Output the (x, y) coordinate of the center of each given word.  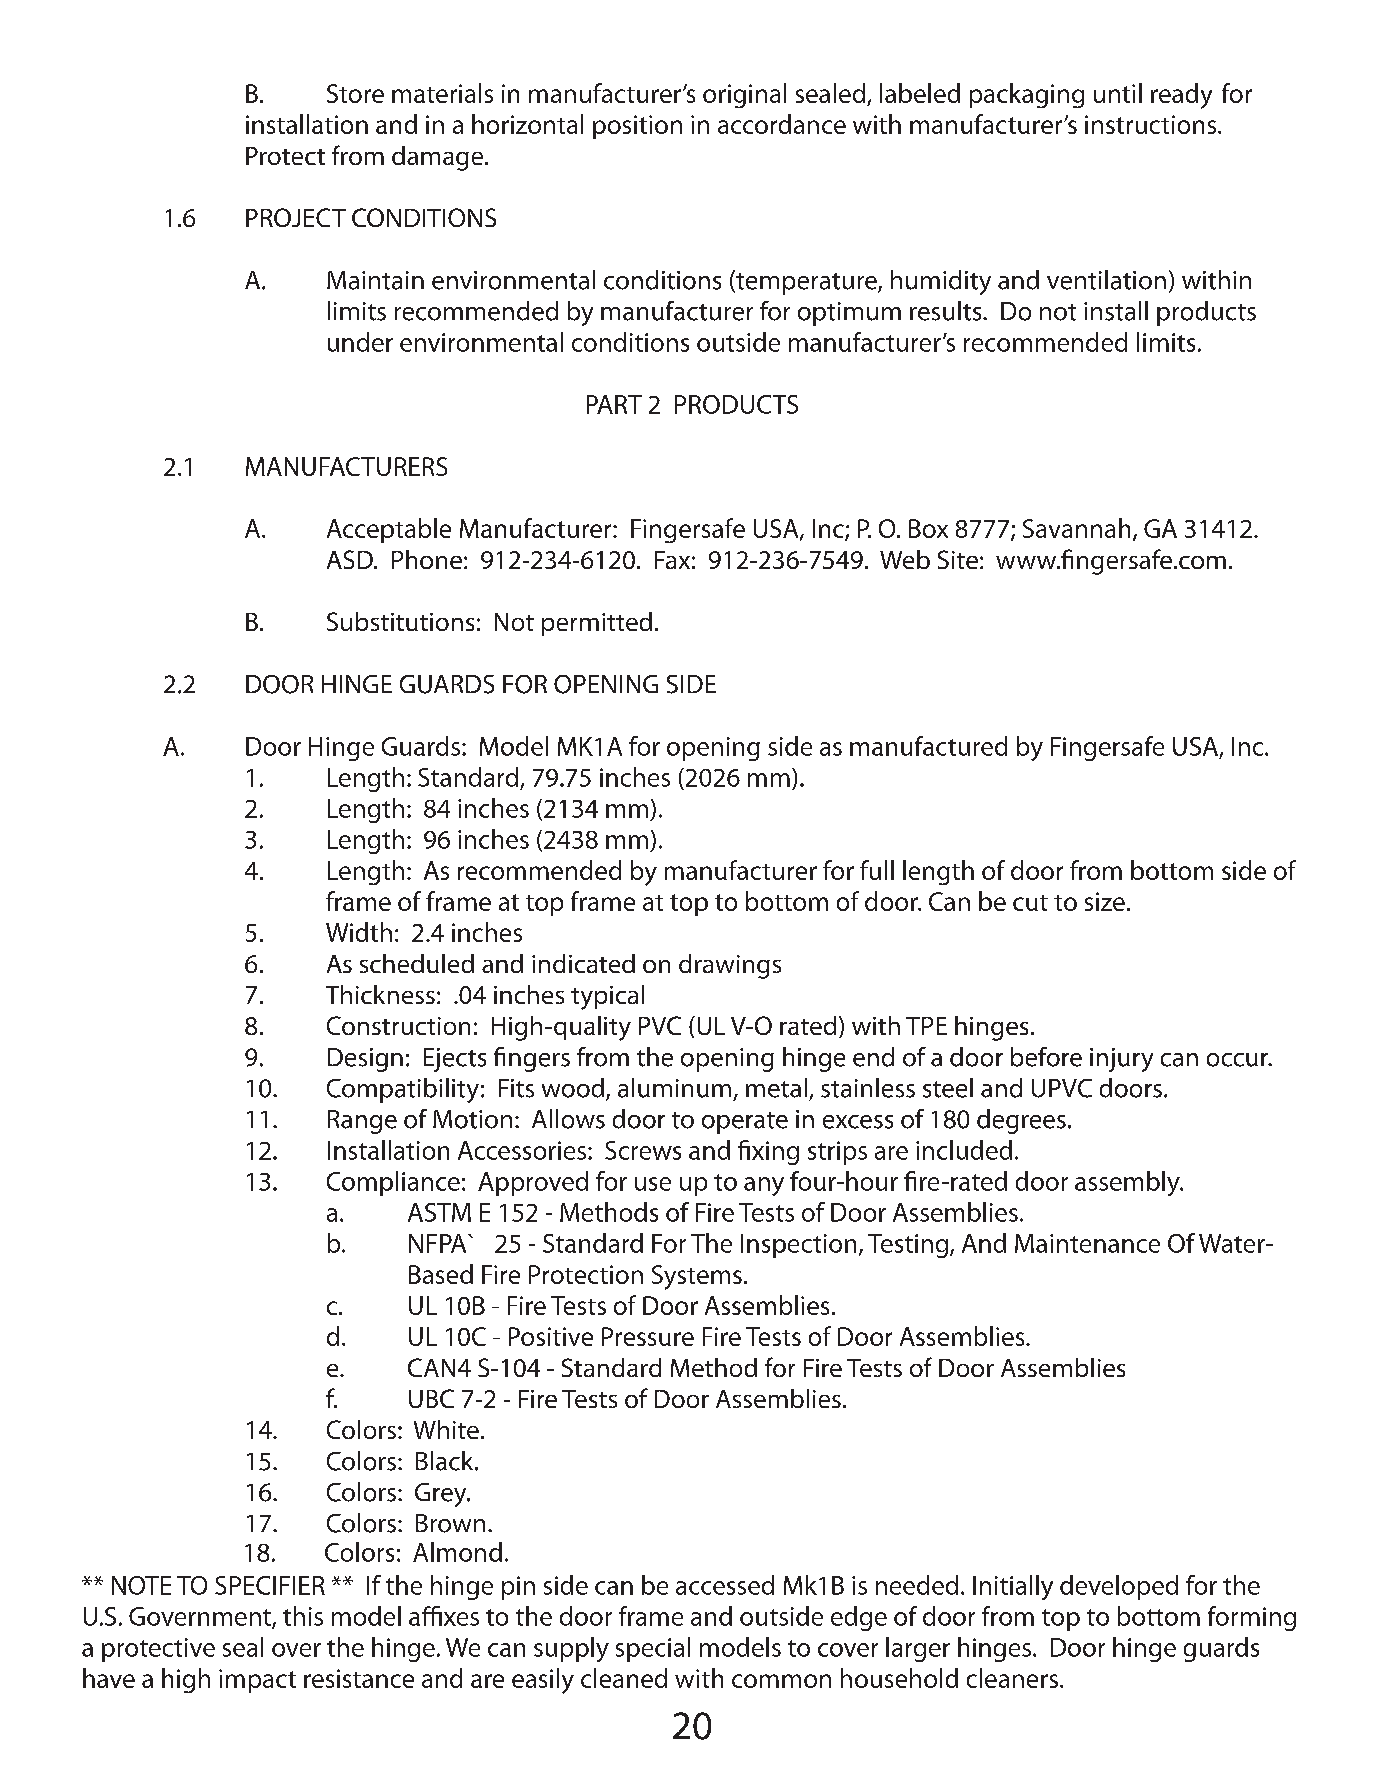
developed (1119, 1587)
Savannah (1076, 528)
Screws (643, 1150)
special (653, 1649)
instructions (1152, 124)
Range (362, 1122)
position (637, 127)
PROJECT (296, 217)
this (303, 1616)
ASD (351, 559)
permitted (597, 624)
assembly (1128, 1183)
